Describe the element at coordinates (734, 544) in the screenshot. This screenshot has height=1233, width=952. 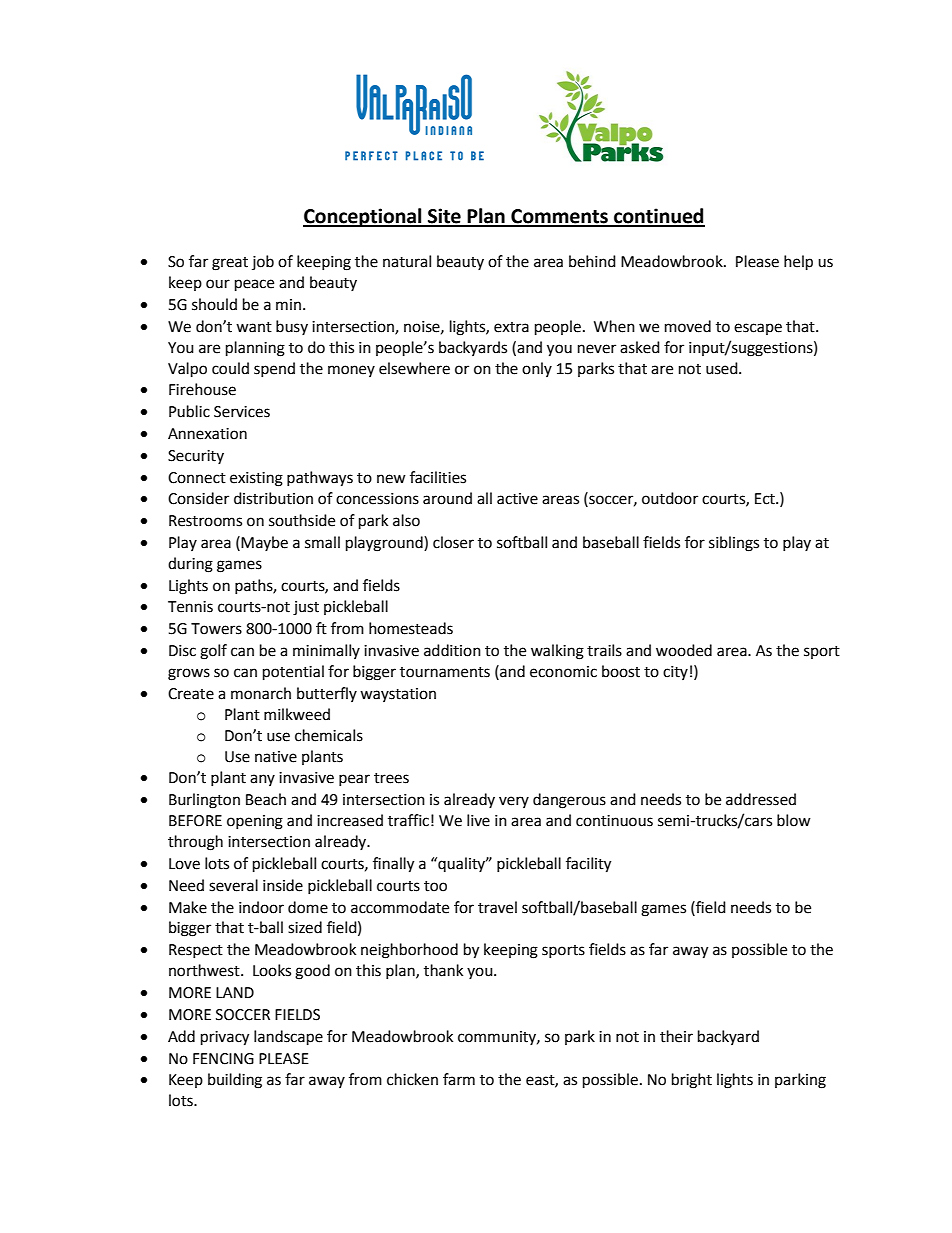
I see `siblings` at that location.
